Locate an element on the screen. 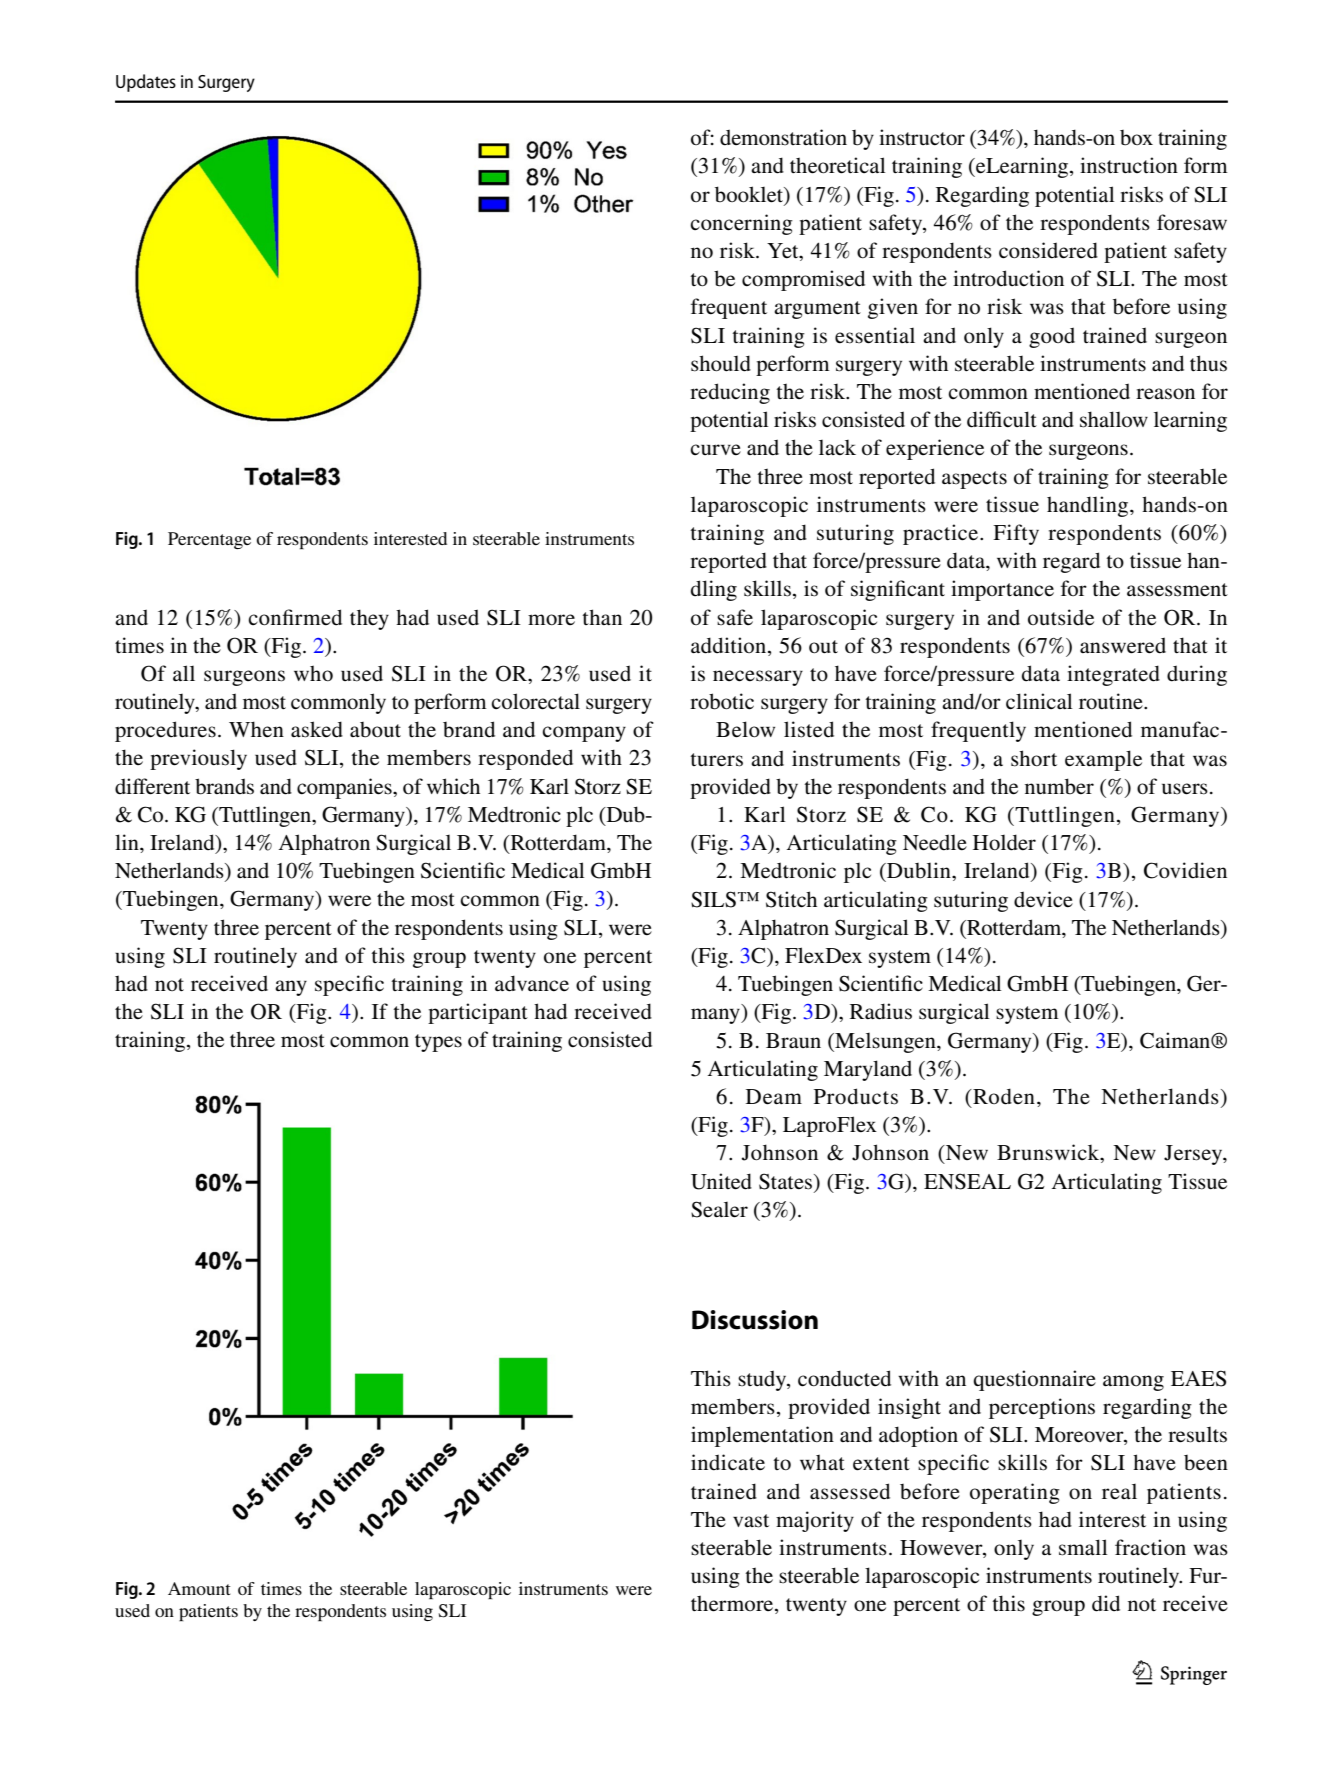 Image resolution: width=1343 pixels, height=1784 pixels. vast is located at coordinates (751, 1521).
